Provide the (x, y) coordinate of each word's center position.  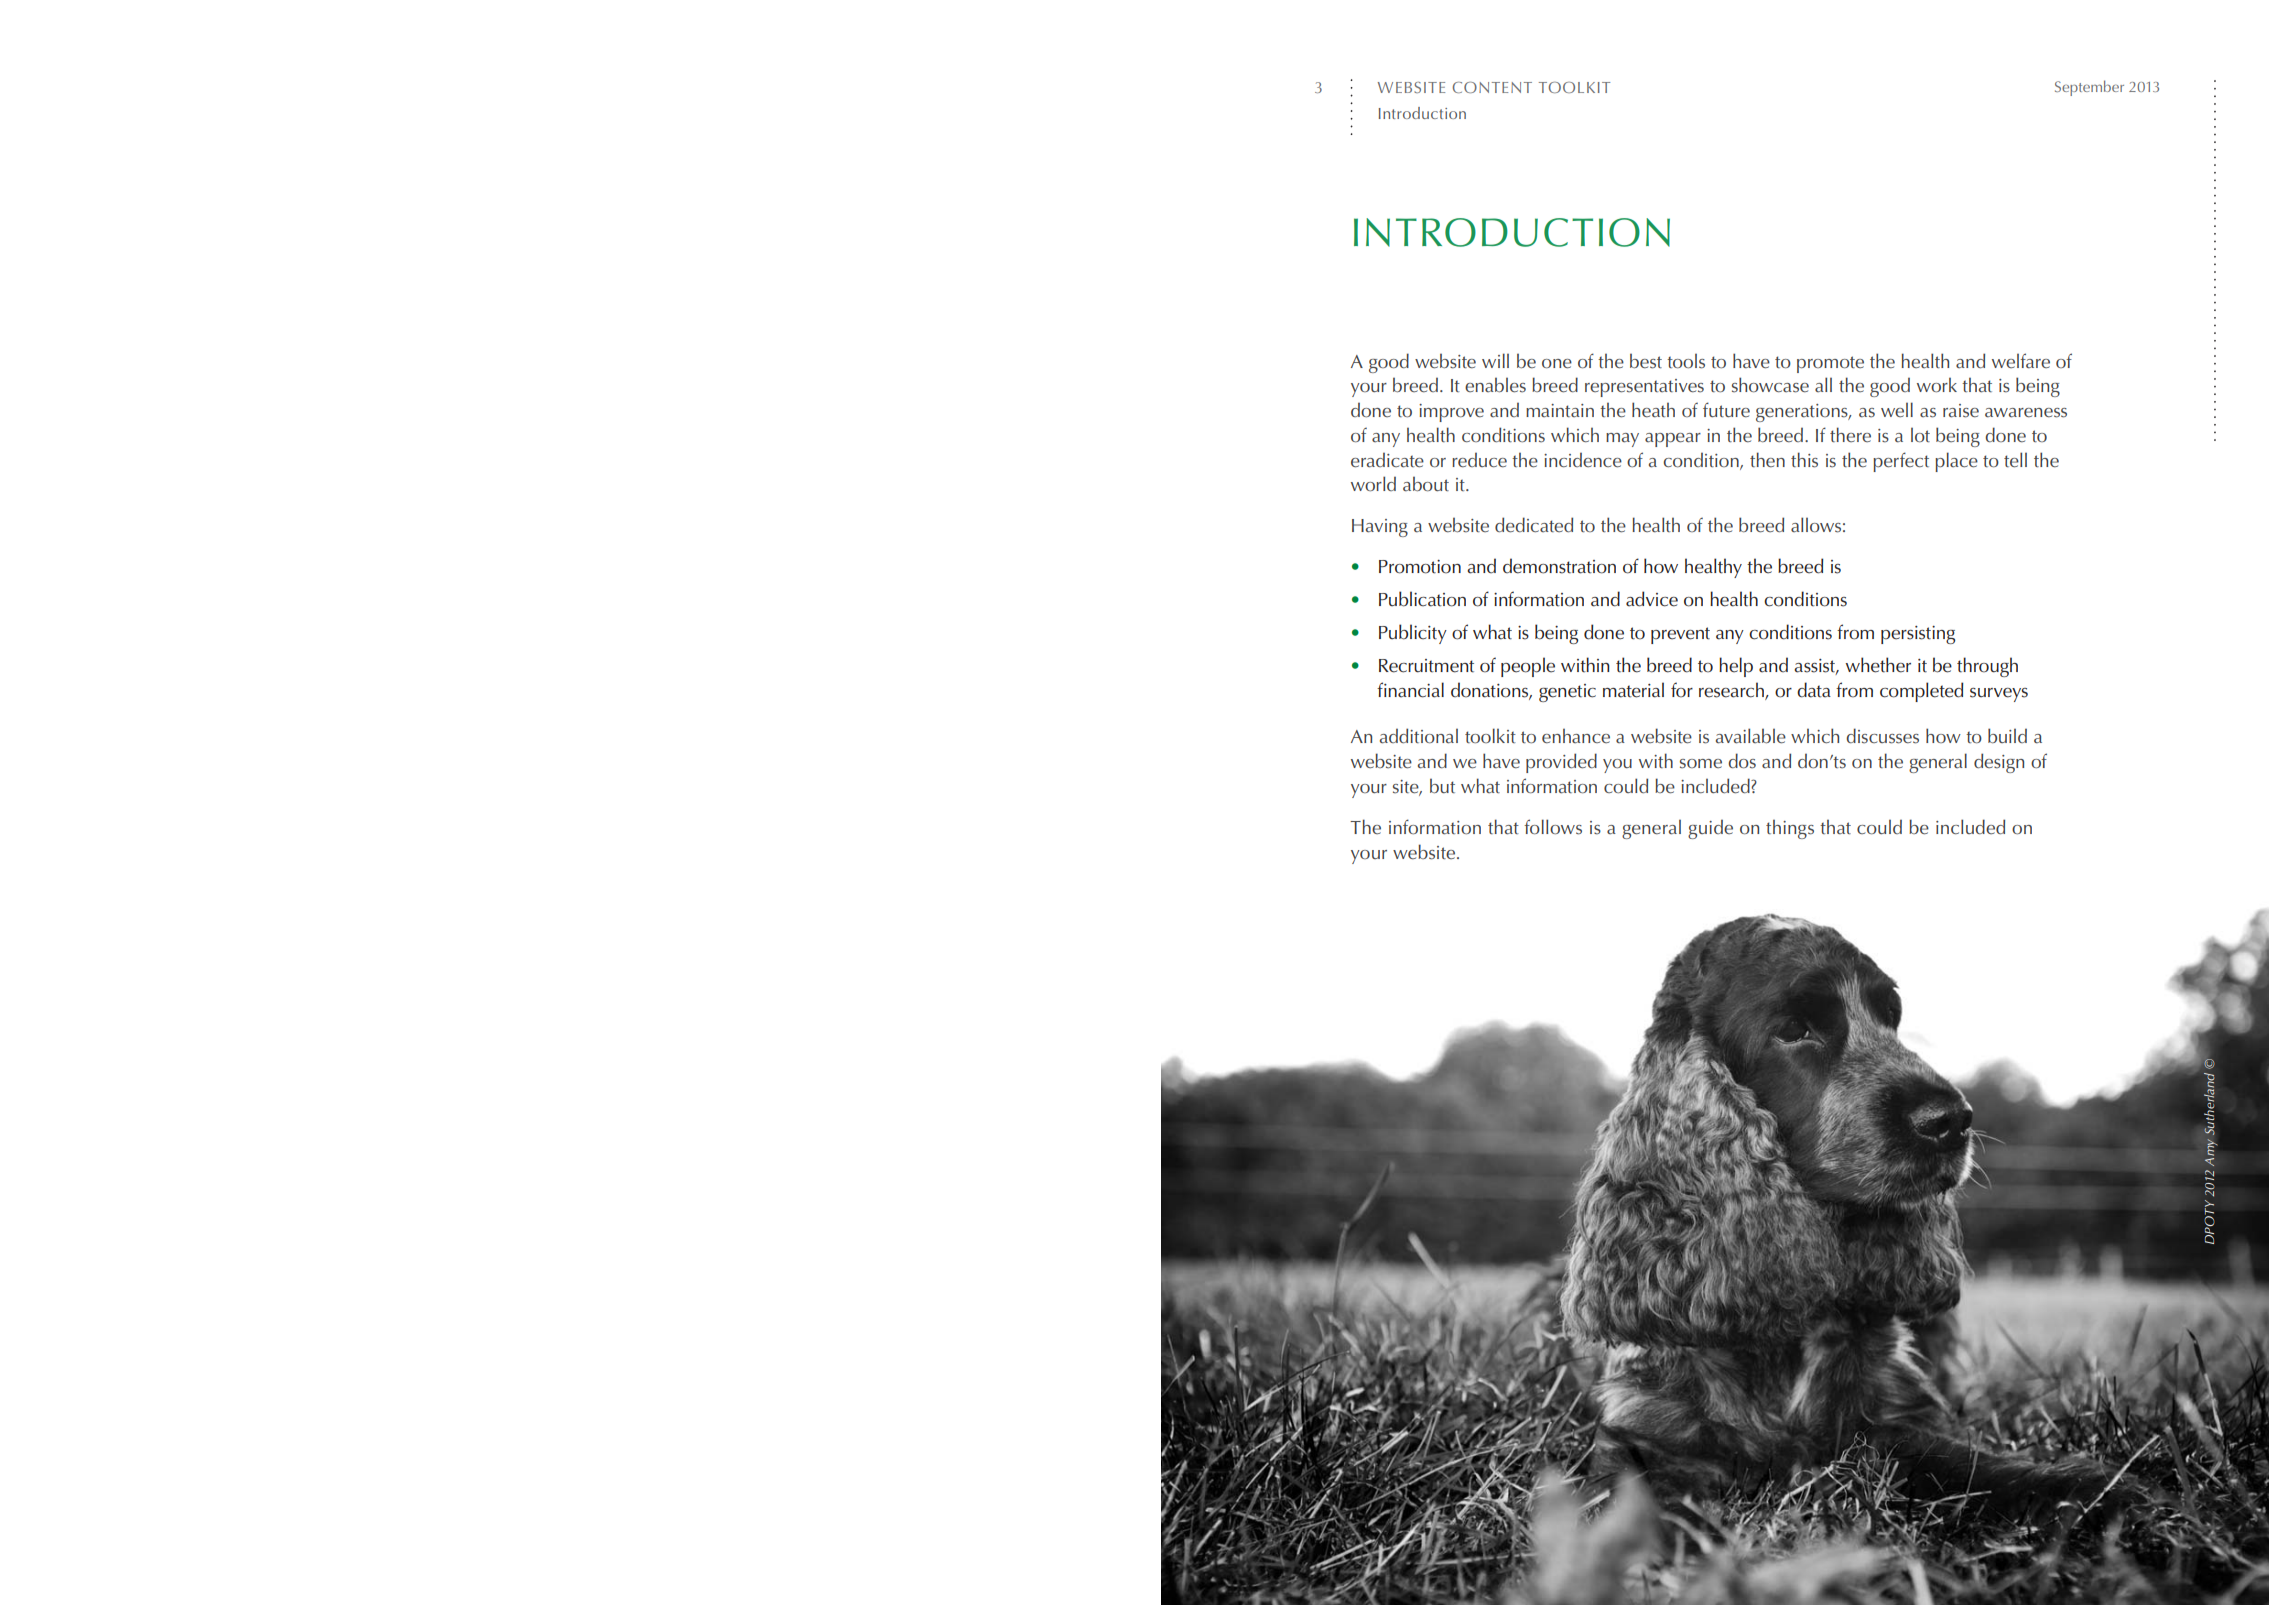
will (1495, 360)
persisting (1918, 635)
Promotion (1420, 567)
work (1937, 385)
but (1442, 786)
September (2089, 88)
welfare (2021, 361)
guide (1710, 829)
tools (1686, 361)
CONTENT (1492, 87)
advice (1652, 599)
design (1999, 763)
